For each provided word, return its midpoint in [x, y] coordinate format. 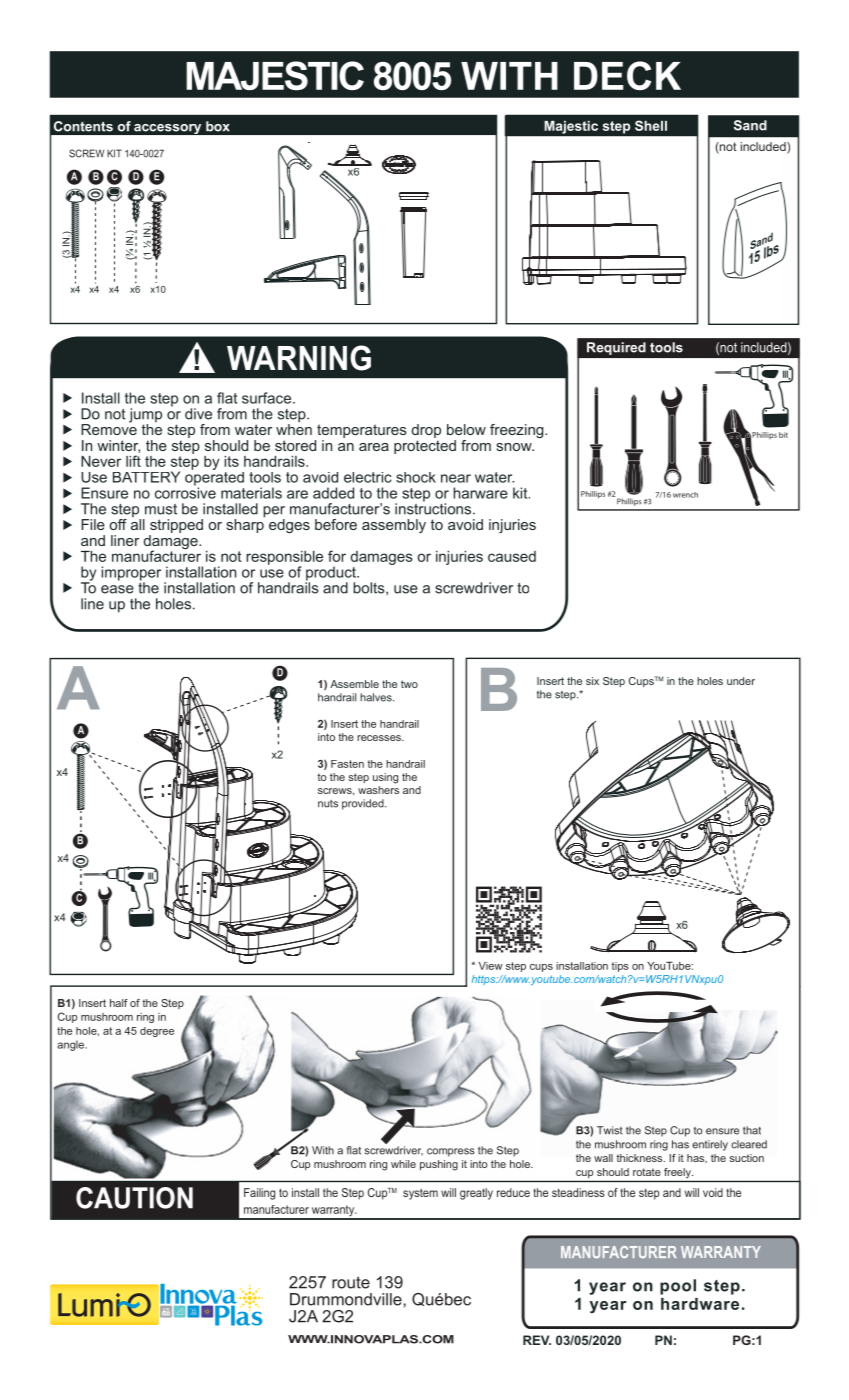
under [741, 681]
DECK [627, 75]
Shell [651, 125]
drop [426, 432]
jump [145, 416]
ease [117, 589]
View [491, 966]
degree [157, 1032]
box [218, 126]
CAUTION [134, 1198]
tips [620, 967]
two [409, 684]
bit [783, 435]
